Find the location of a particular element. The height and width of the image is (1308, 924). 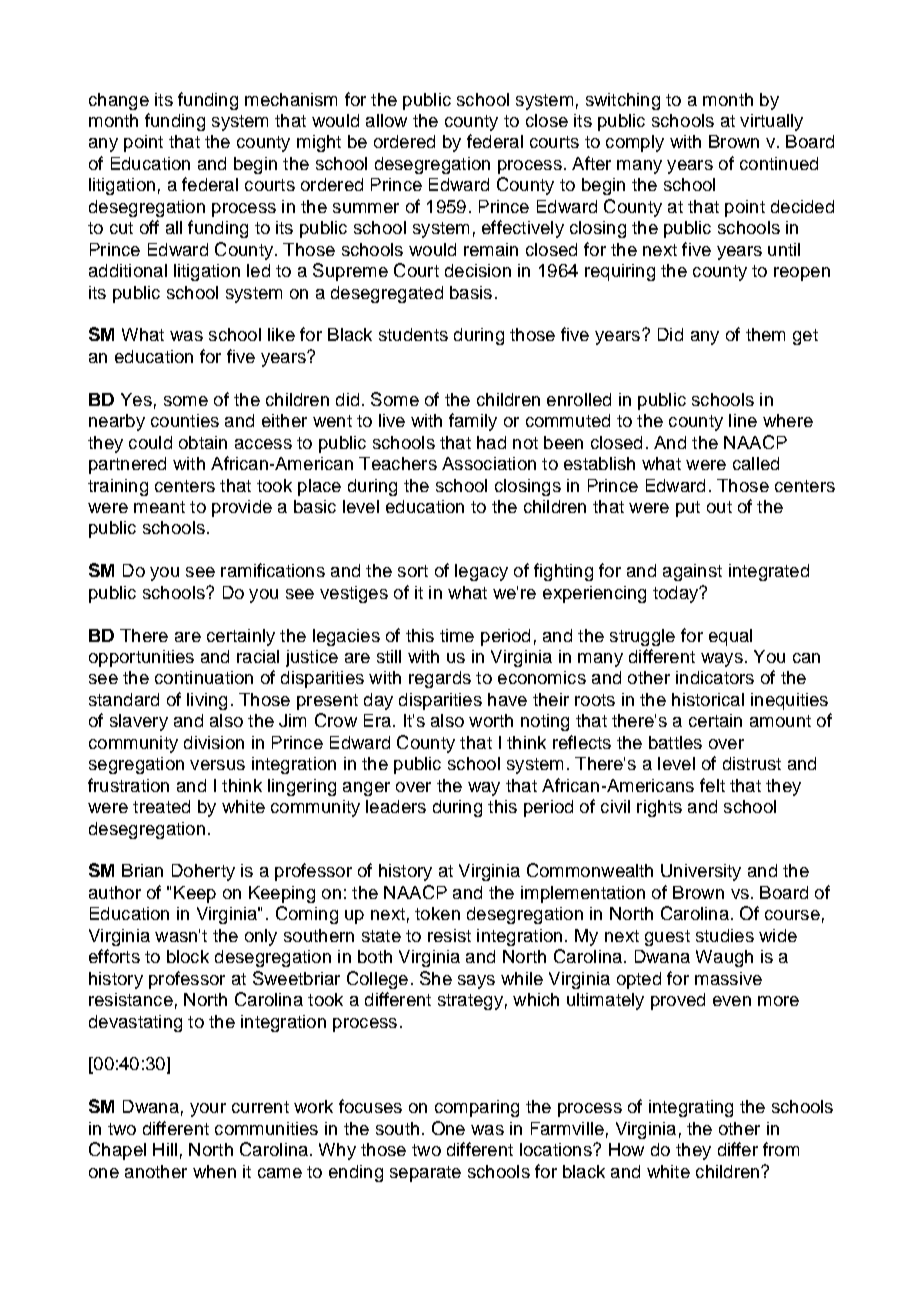

worth is located at coordinates (491, 720).
